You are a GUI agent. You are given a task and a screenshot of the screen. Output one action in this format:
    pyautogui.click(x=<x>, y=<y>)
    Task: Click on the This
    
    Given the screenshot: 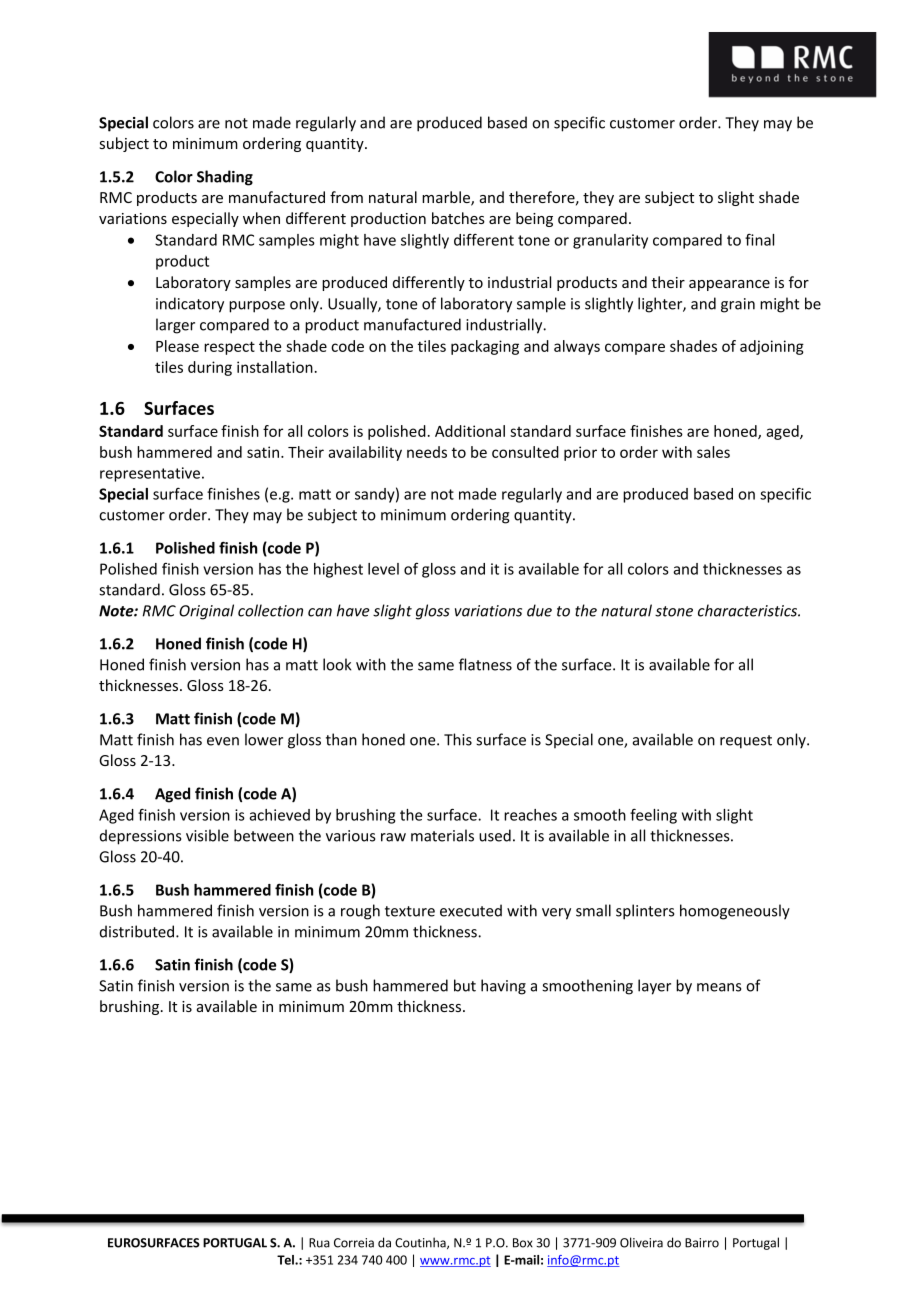 What is the action you would take?
    pyautogui.click(x=458, y=739)
